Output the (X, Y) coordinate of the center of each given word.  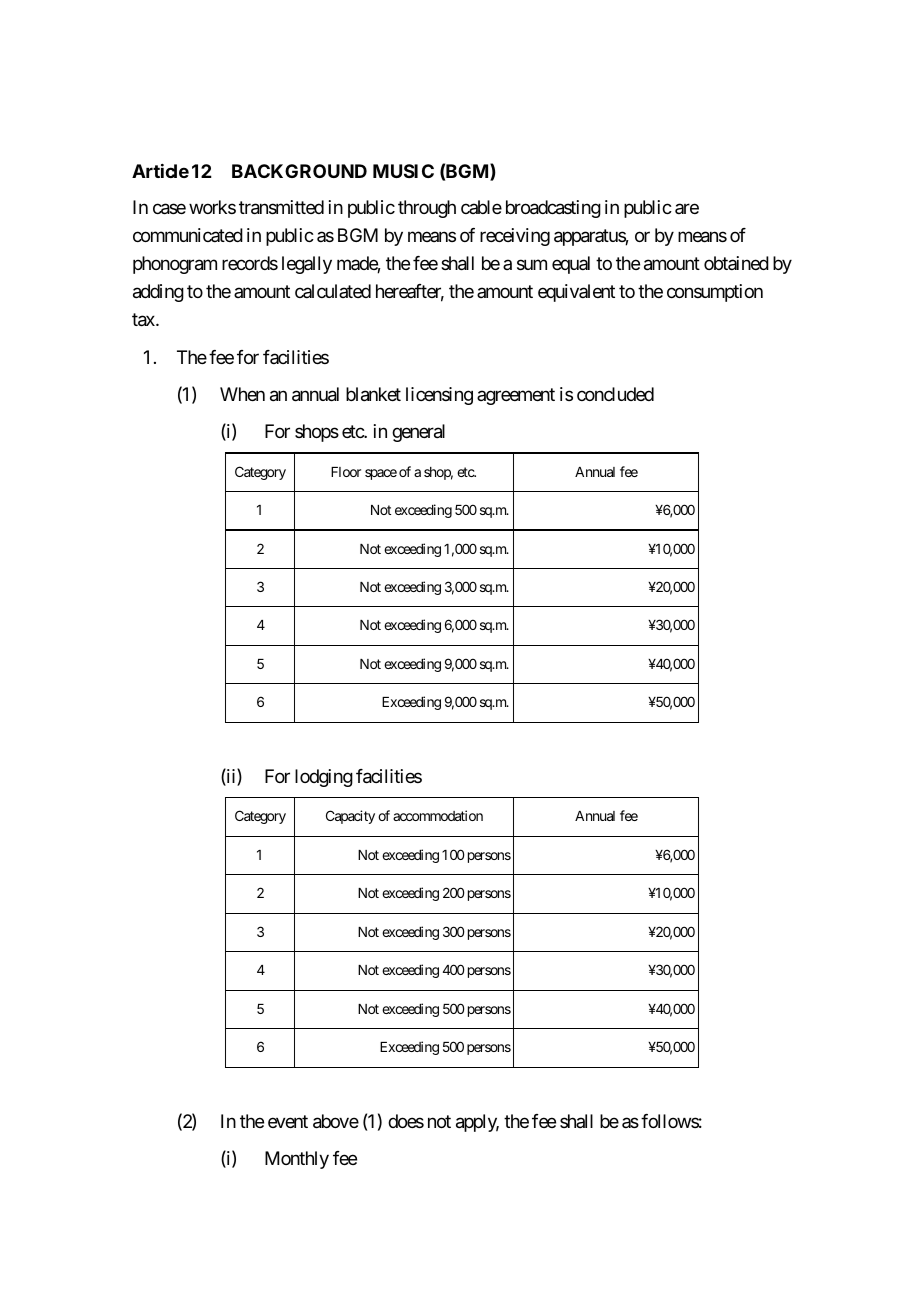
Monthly (297, 1160)
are (687, 209)
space (381, 474)
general (418, 433)
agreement (516, 396)
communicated (188, 235)
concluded (615, 394)
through (427, 209)
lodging (324, 778)
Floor (346, 472)
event (288, 1121)
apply (477, 1123)
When (242, 394)
